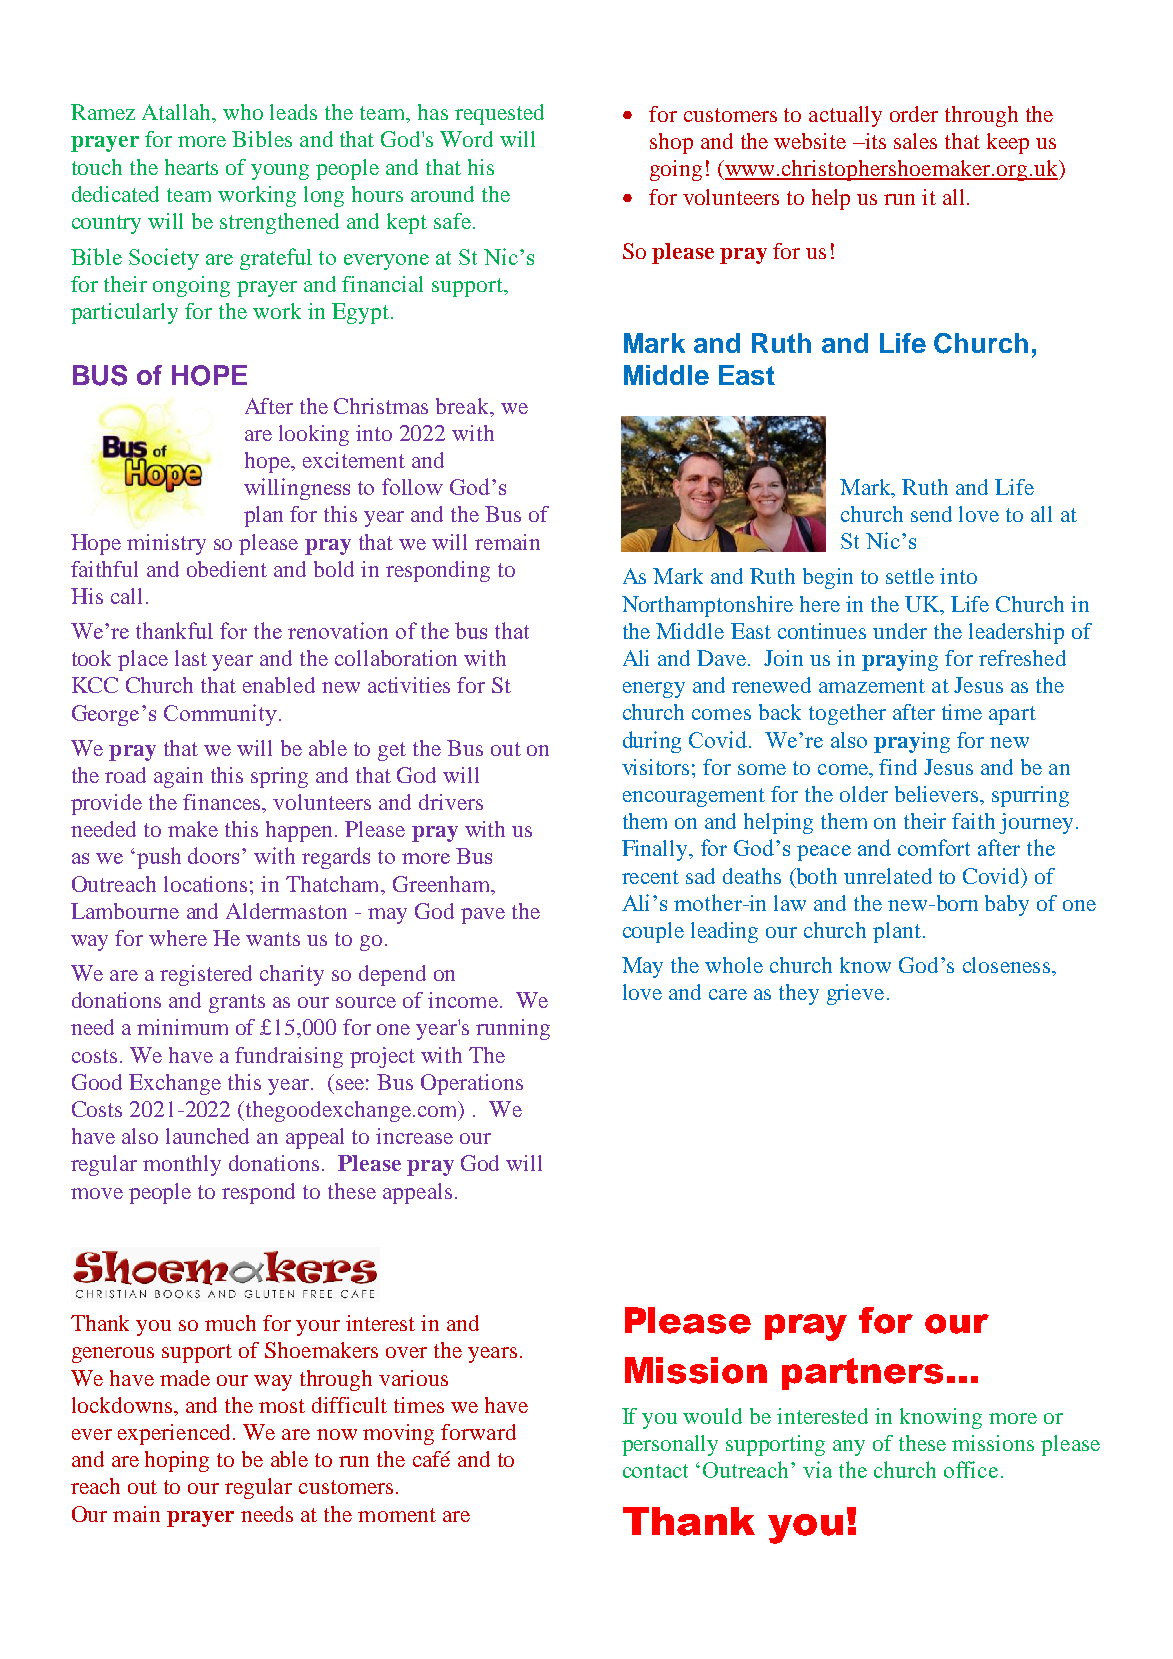 Image resolution: width=1173 pixels, height=1659 pixels. What do you see at coordinates (656, 850) in the document?
I see `Finally` at bounding box center [656, 850].
